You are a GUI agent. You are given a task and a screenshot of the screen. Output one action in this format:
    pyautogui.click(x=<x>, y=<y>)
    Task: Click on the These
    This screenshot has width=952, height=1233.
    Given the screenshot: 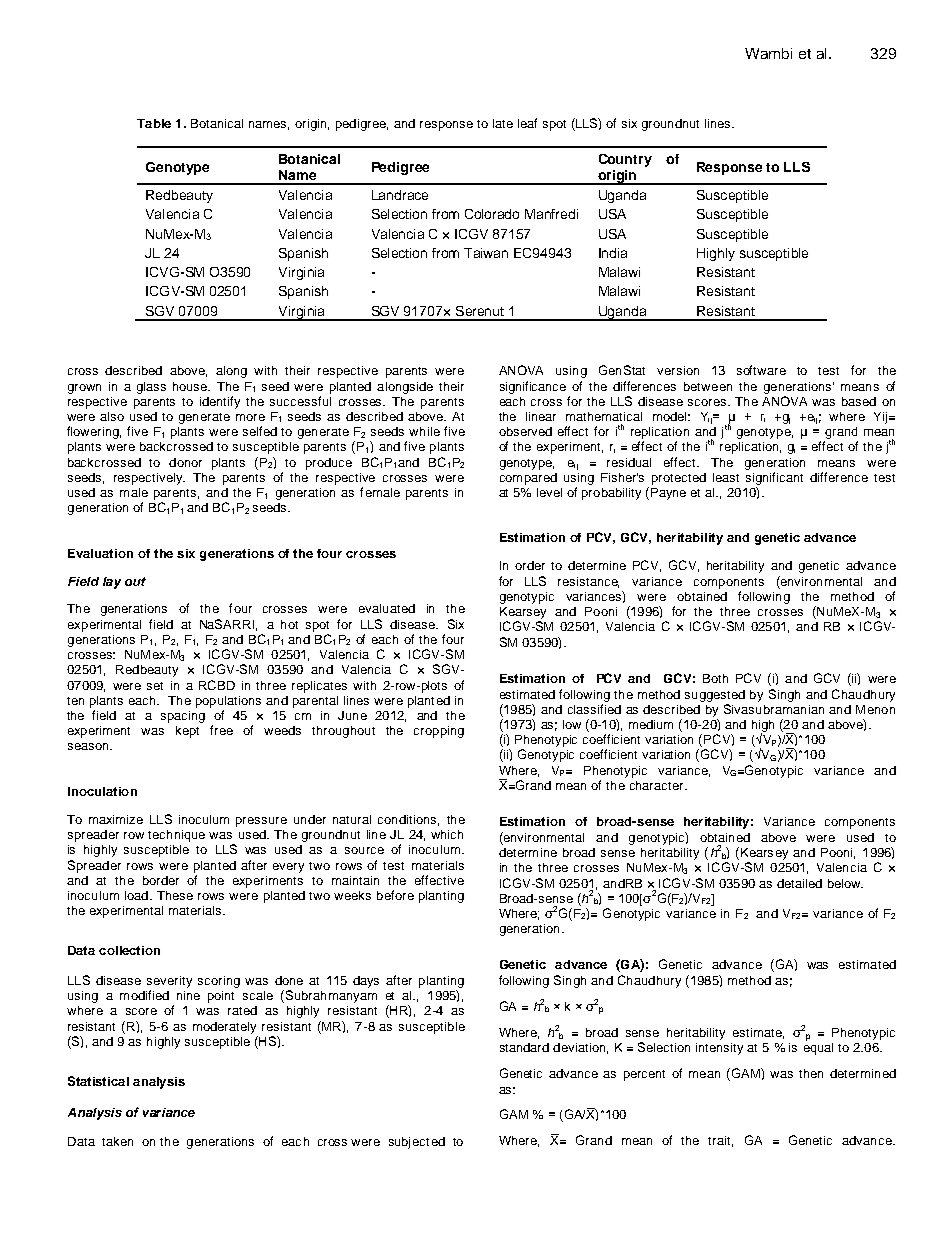 What is the action you would take?
    pyautogui.click(x=175, y=895)
